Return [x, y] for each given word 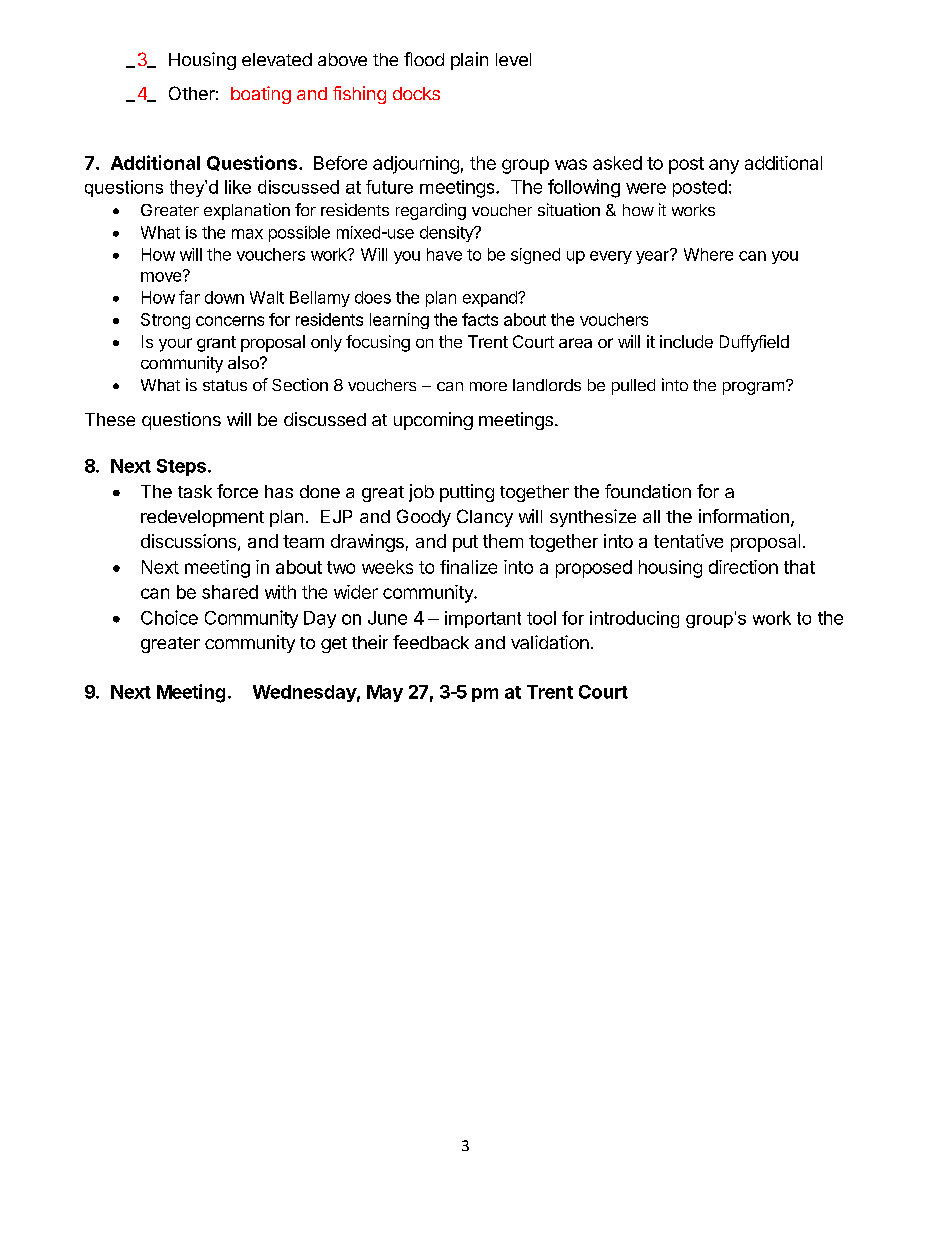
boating [261, 95]
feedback [431, 642]
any [724, 166]
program [753, 388]
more [488, 386]
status [225, 385]
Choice [169, 617]
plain [469, 61]
